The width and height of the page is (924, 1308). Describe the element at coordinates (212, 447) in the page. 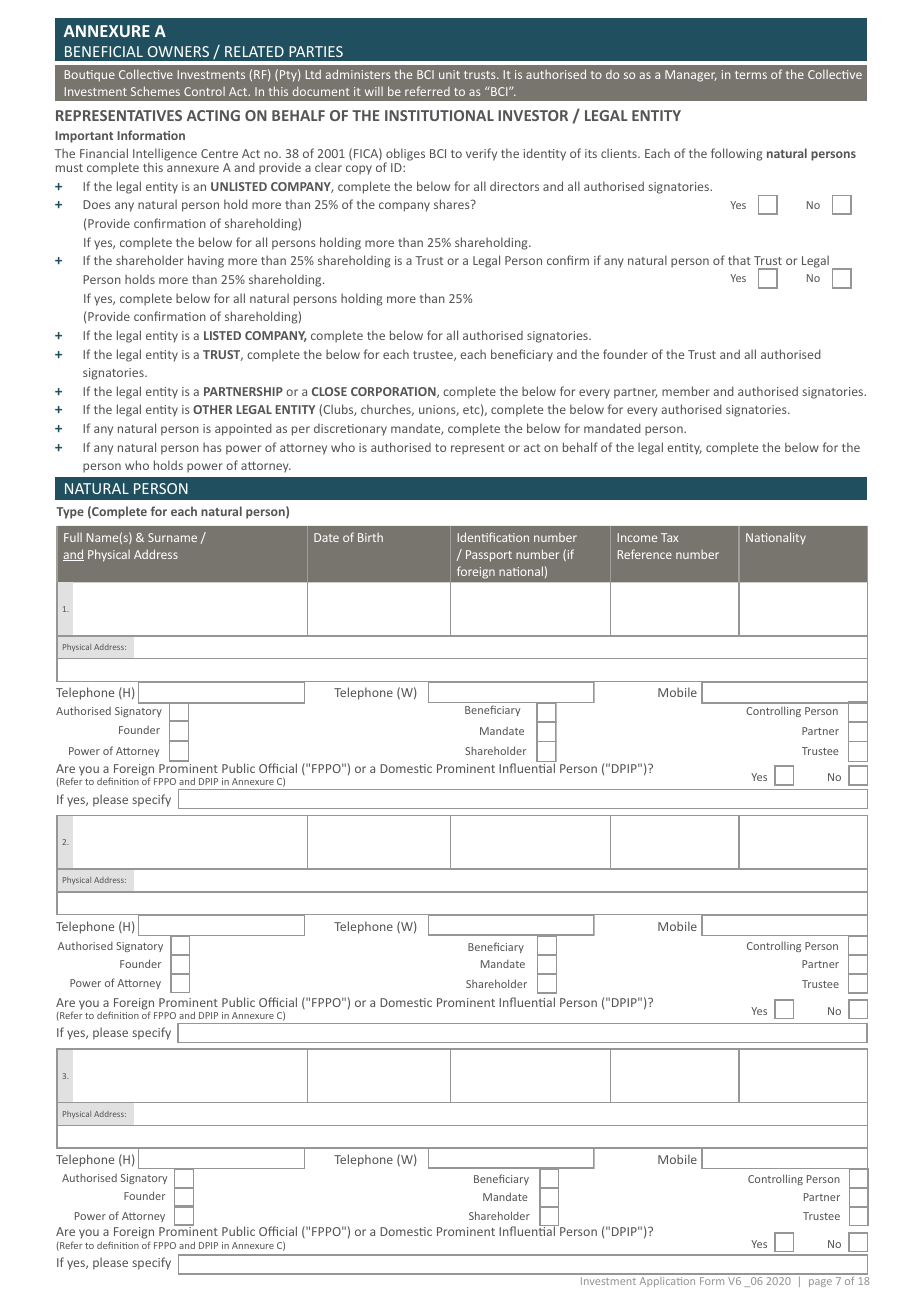

I see `has` at that location.
